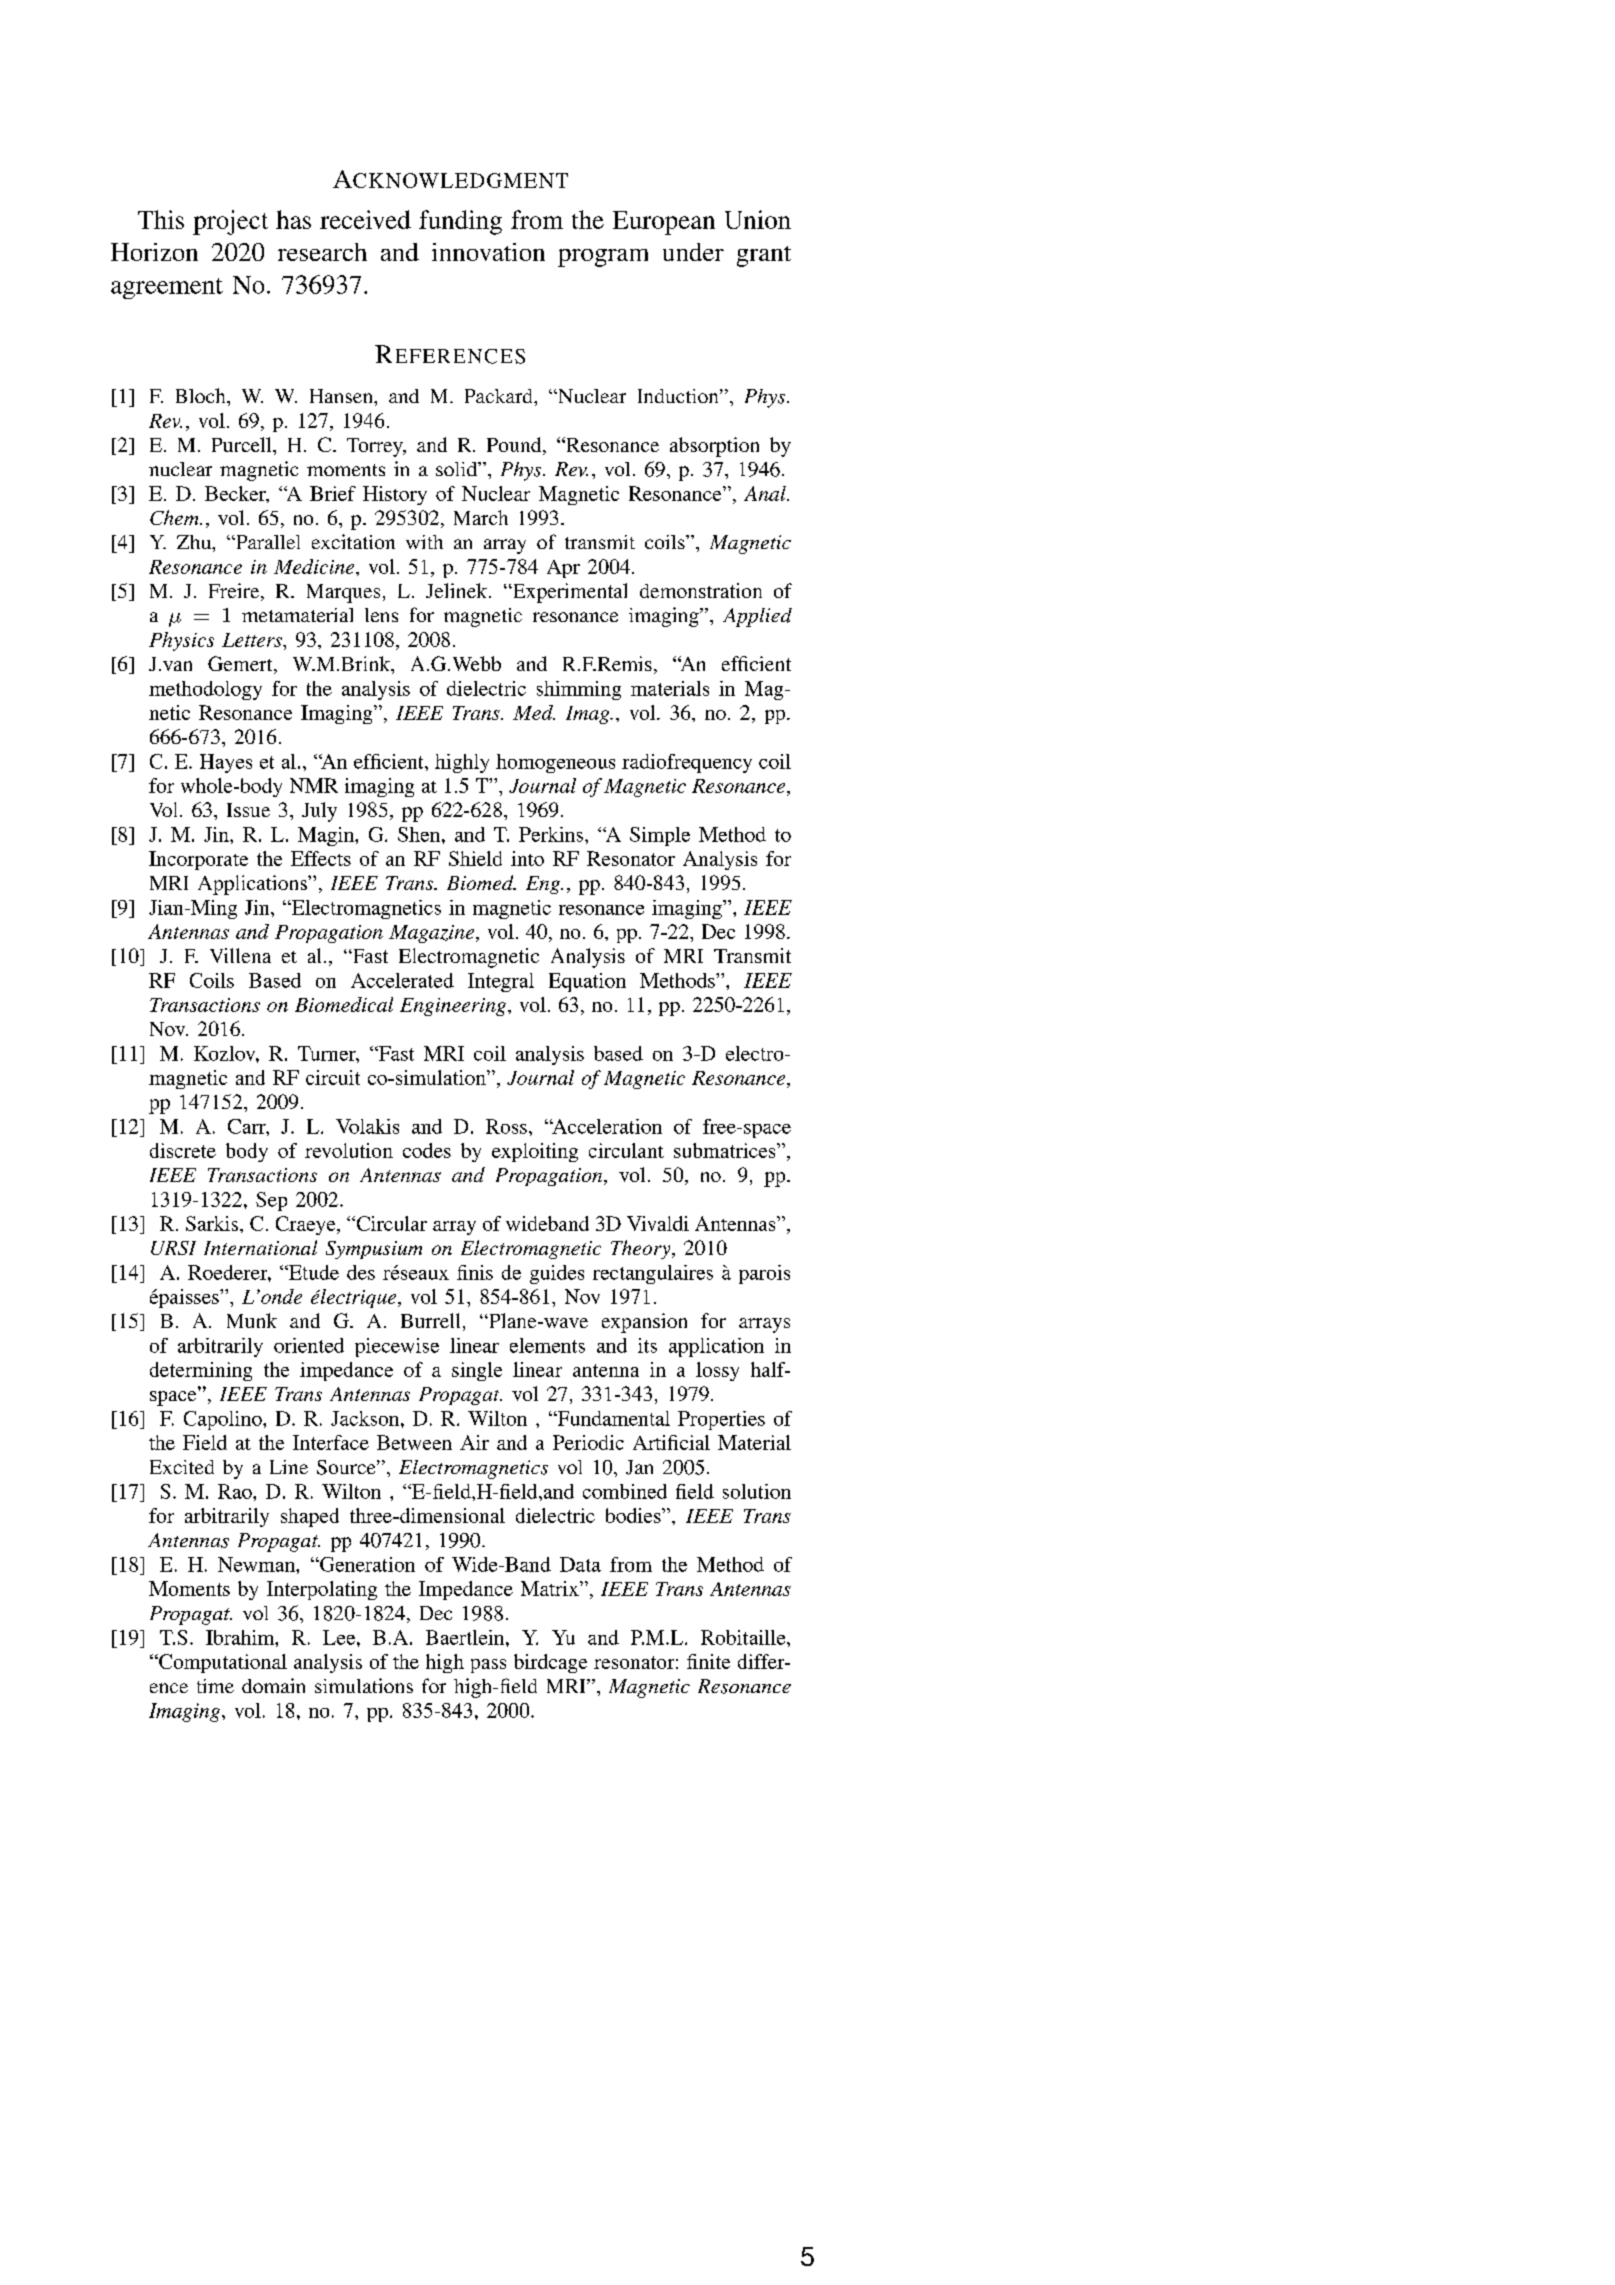  What do you see at coordinates (660, 836) in the document?
I see `Simple` at bounding box center [660, 836].
